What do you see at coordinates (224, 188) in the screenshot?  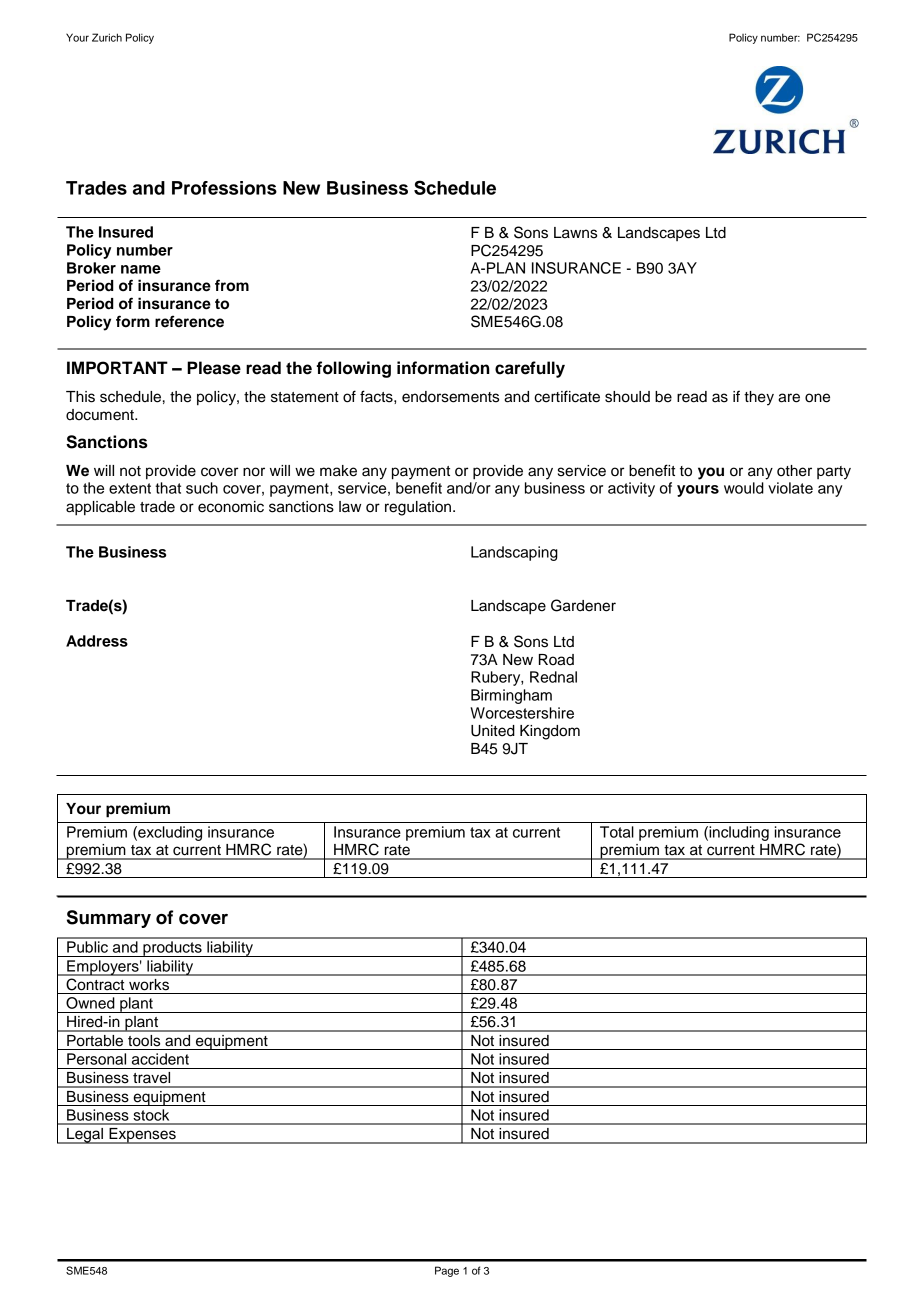 I see `Professions` at bounding box center [224, 188].
